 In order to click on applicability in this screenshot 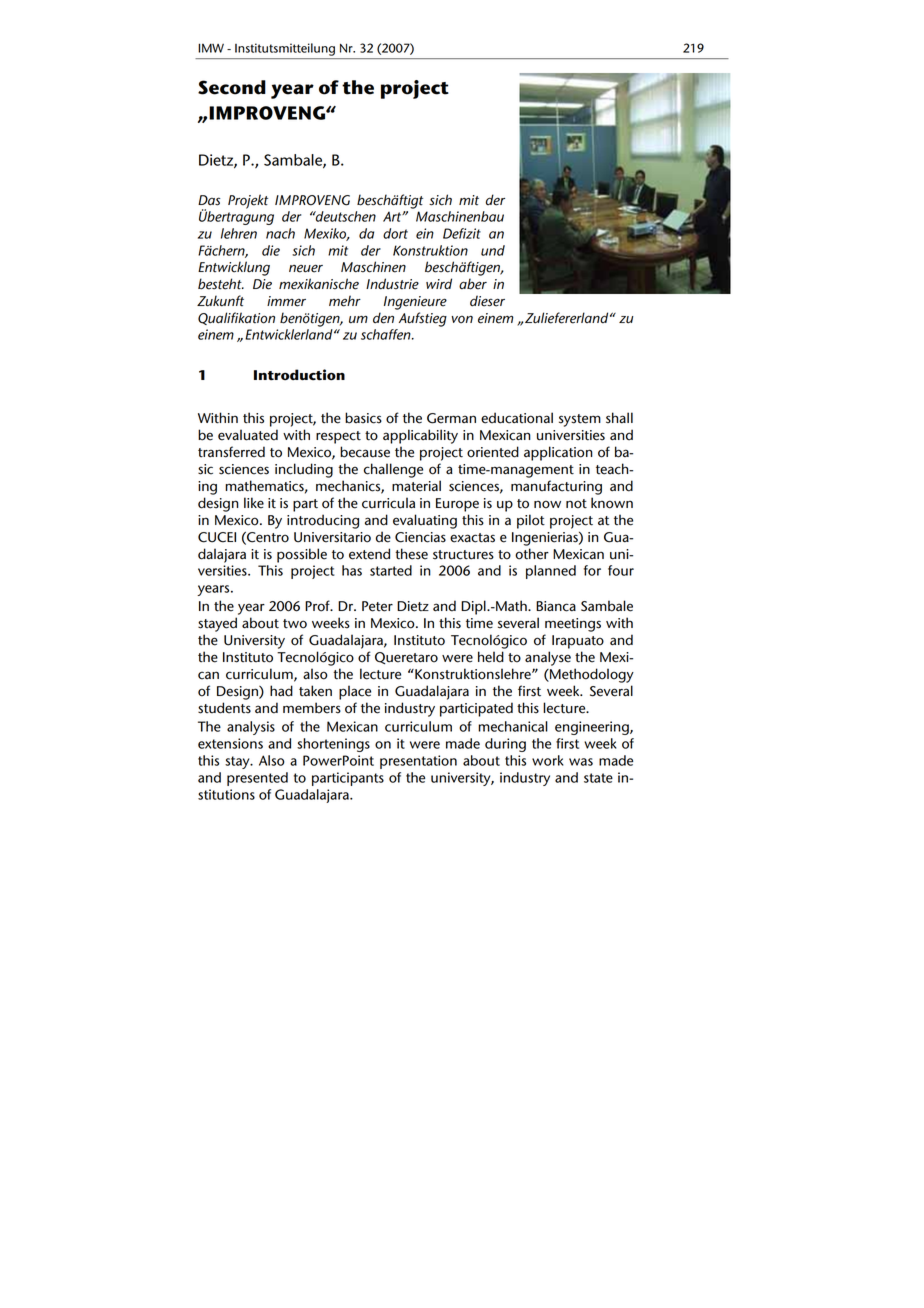, I will do `click(420, 436)`.
